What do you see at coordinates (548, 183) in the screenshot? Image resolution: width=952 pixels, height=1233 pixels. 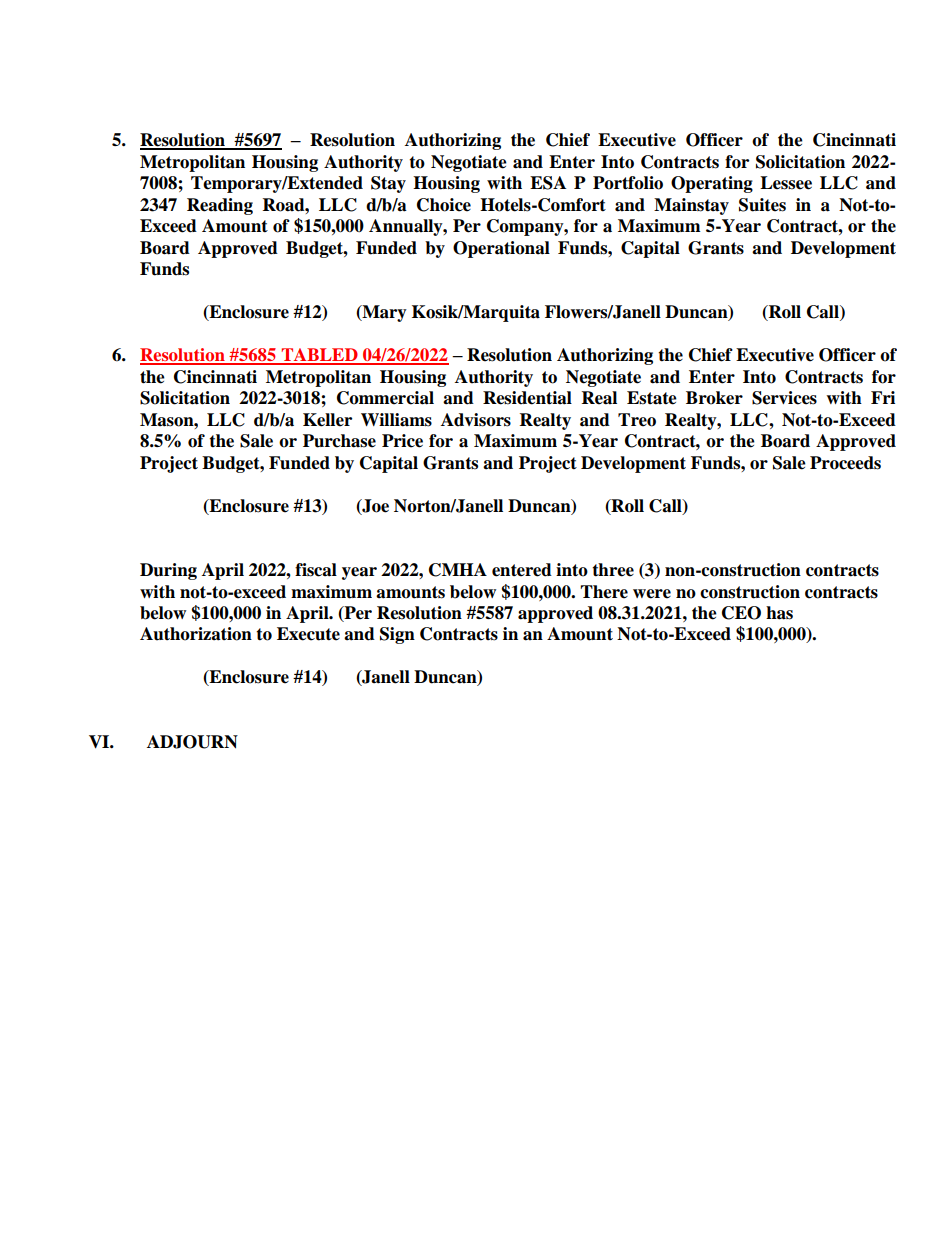 I see `ESA` at bounding box center [548, 183].
